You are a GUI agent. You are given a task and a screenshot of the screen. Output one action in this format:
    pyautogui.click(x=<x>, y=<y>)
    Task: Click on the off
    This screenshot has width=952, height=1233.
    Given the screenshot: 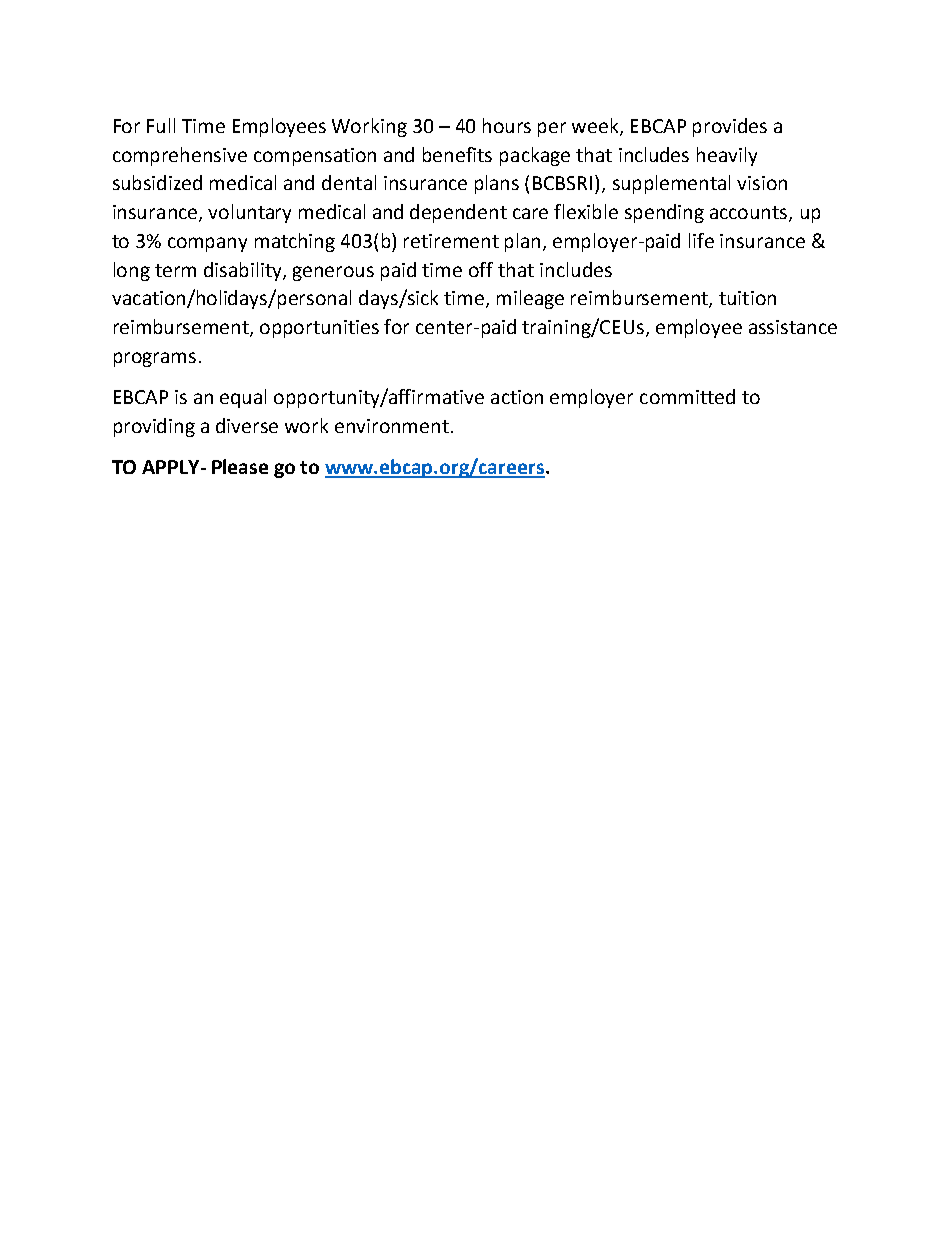 What is the action you would take?
    pyautogui.click(x=481, y=269)
